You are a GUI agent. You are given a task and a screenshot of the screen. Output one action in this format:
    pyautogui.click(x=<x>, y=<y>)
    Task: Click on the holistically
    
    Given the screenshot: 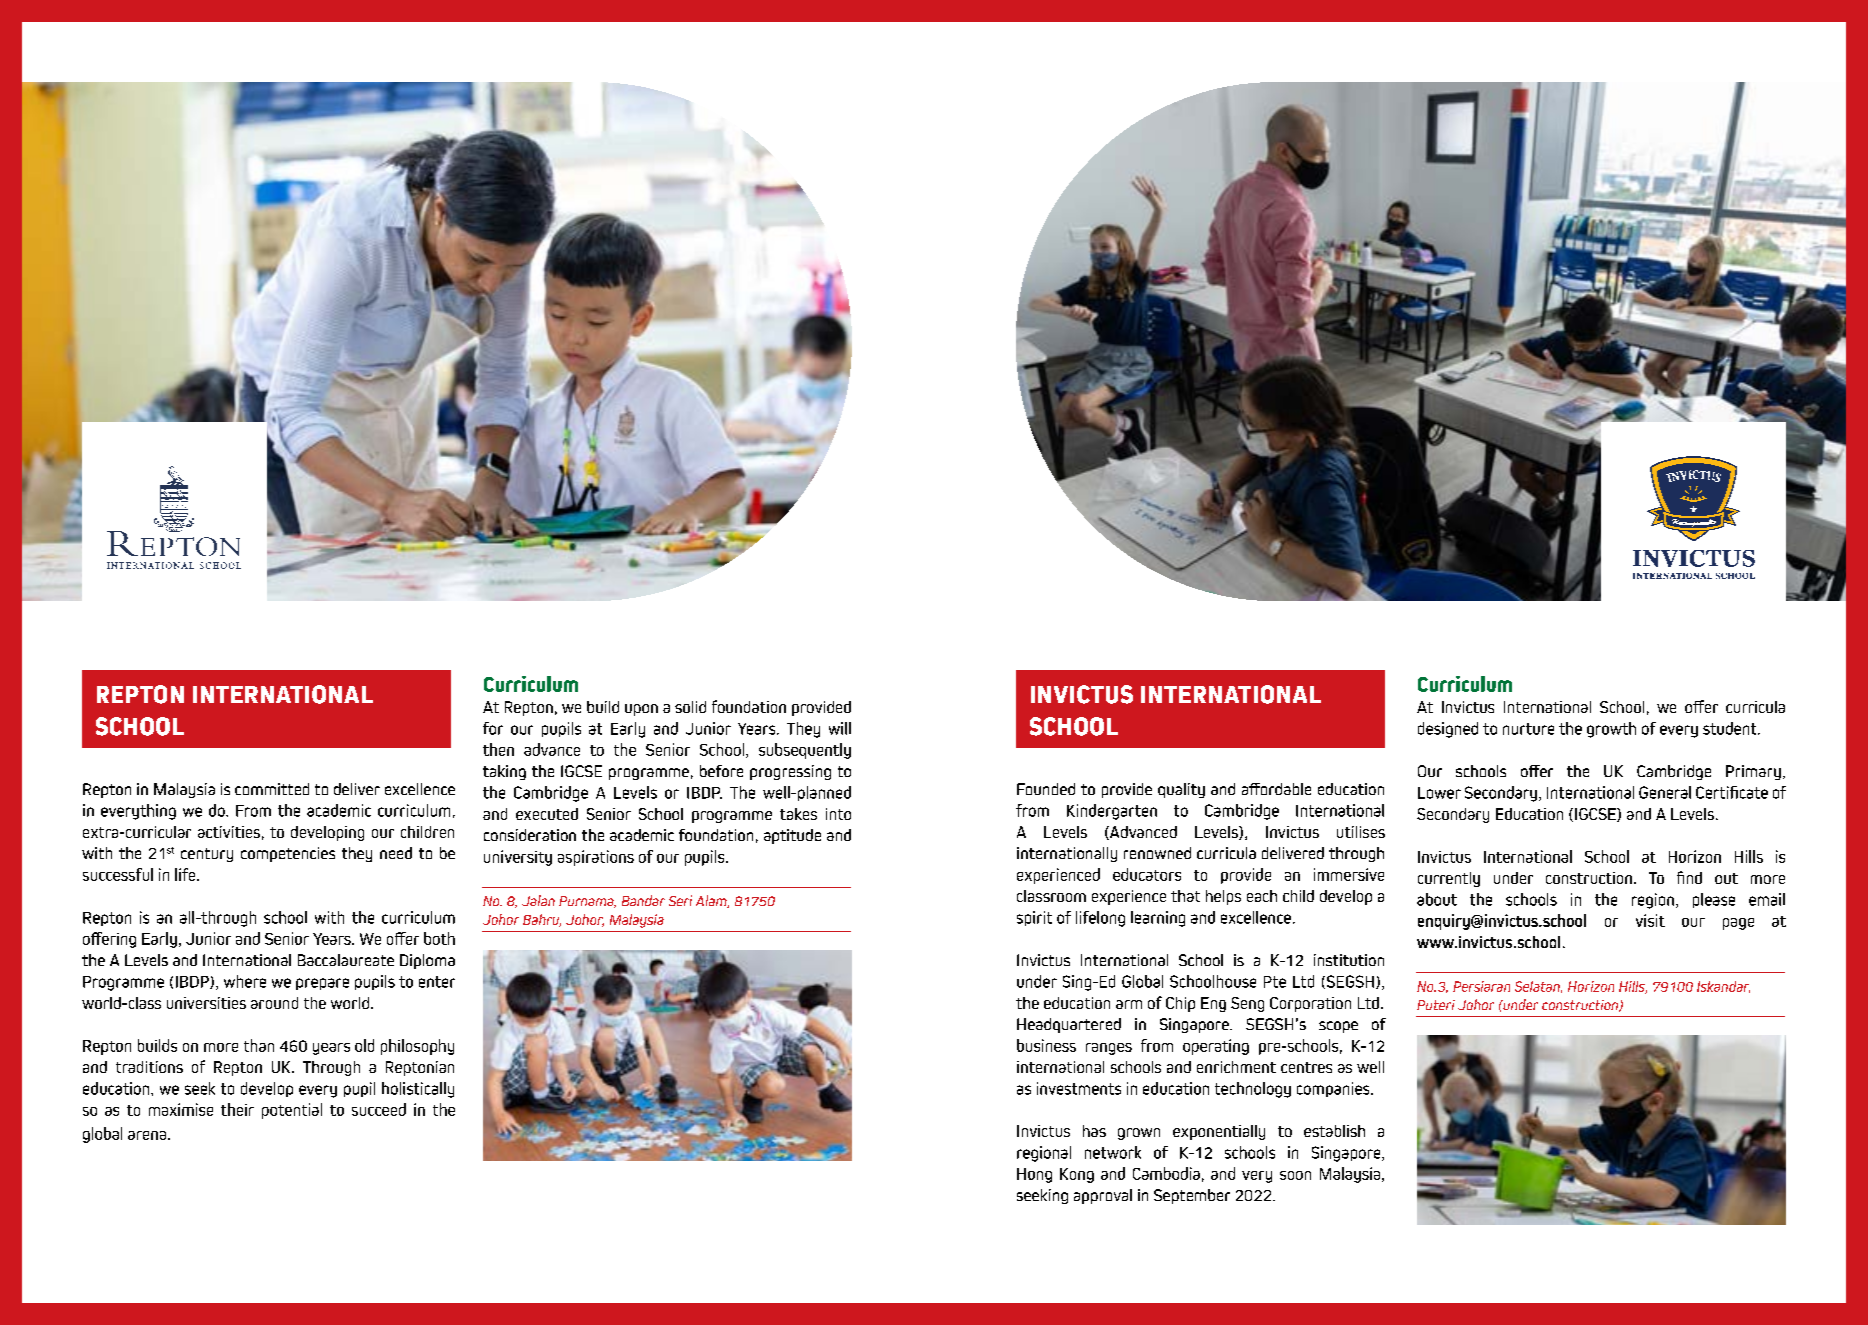 What is the action you would take?
    pyautogui.click(x=418, y=1090)
